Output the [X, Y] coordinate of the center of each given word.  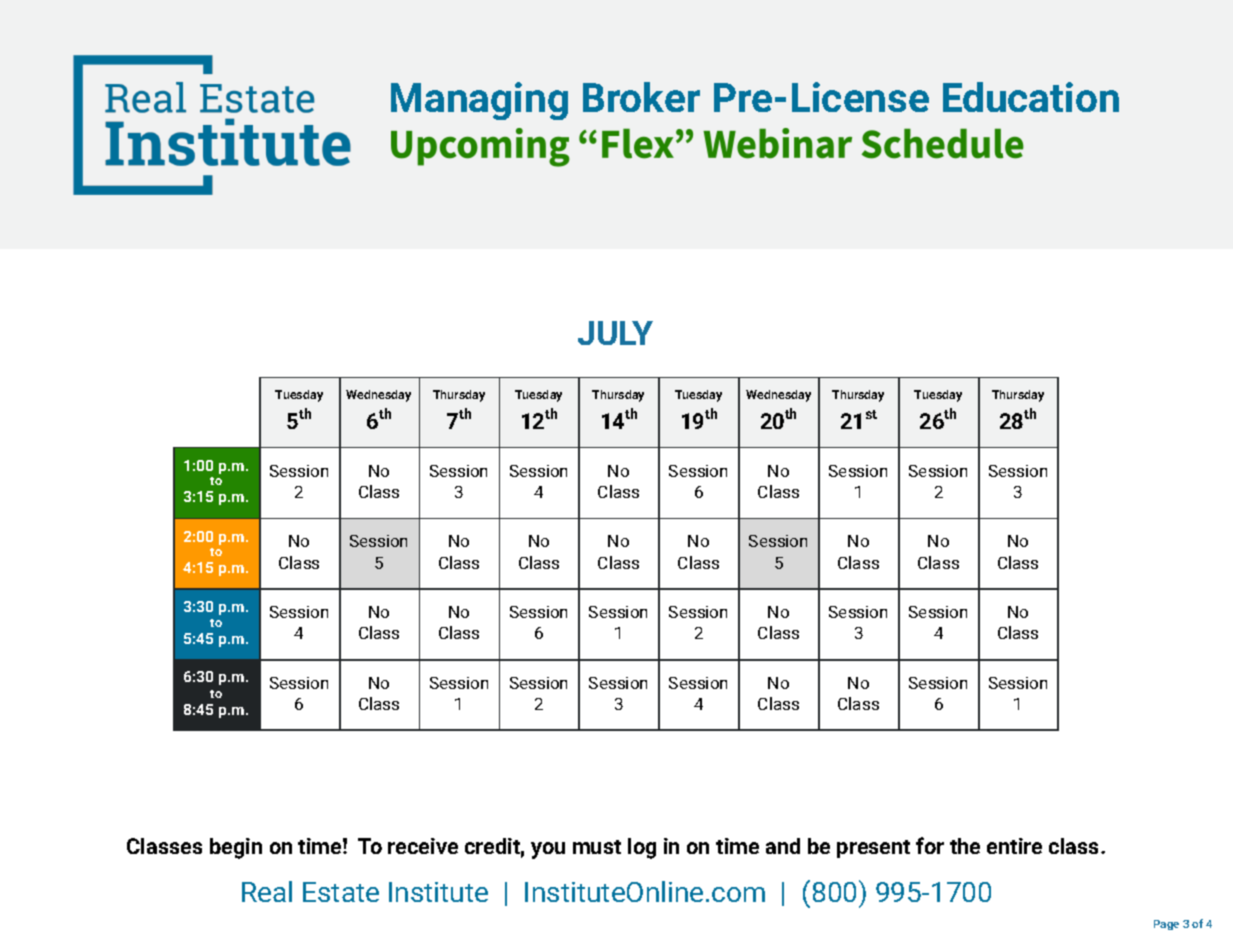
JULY [615, 333]
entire [1014, 846]
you [548, 850]
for [930, 845]
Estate [341, 892]
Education [1031, 97]
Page [1166, 925]
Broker [641, 97]
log [642, 848]
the [965, 846]
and [783, 846]
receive [423, 846]
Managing [479, 101]
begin [236, 848]
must [597, 847]
